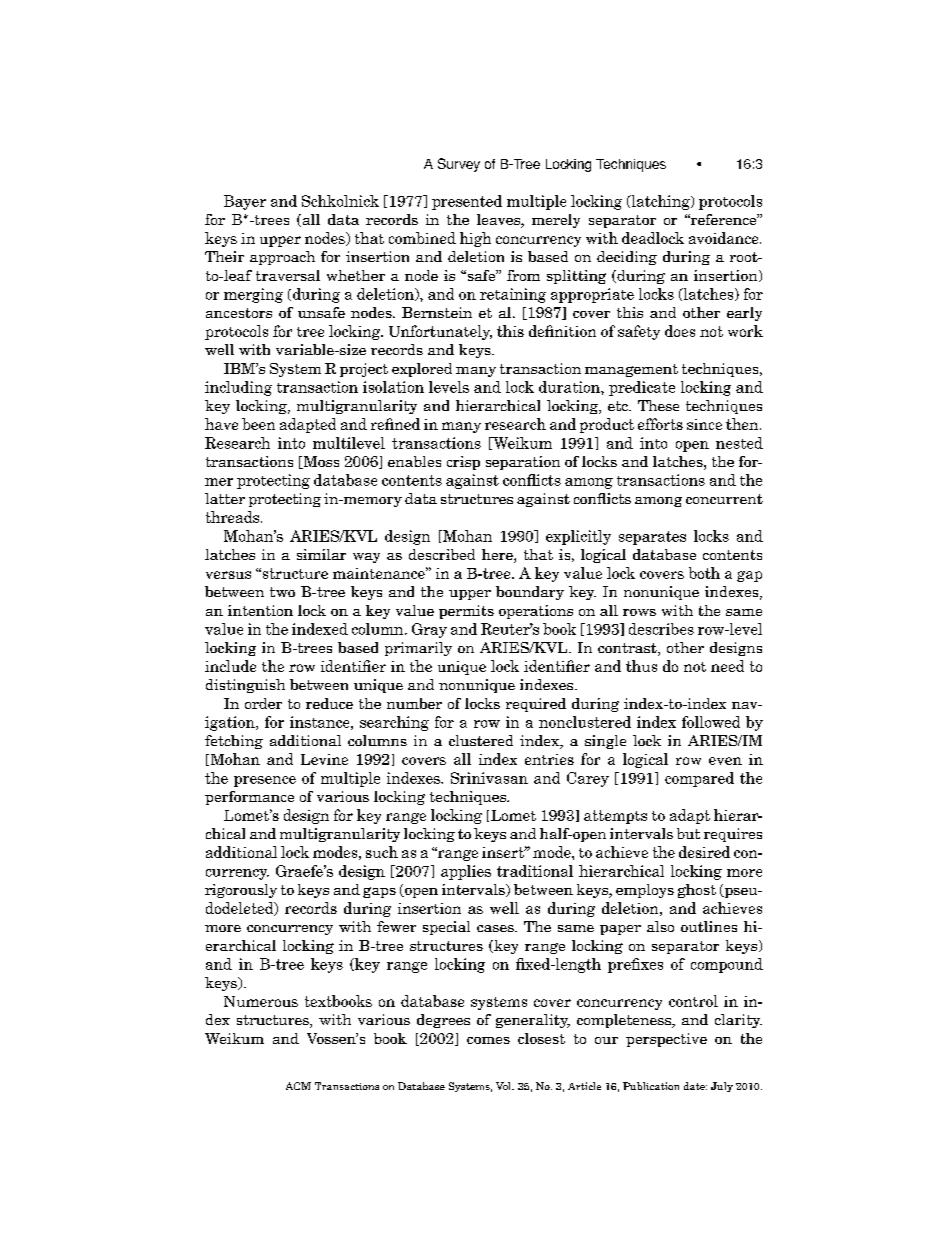  Describe the element at coordinates (466, 612) in the screenshot. I see `permits` at that location.
